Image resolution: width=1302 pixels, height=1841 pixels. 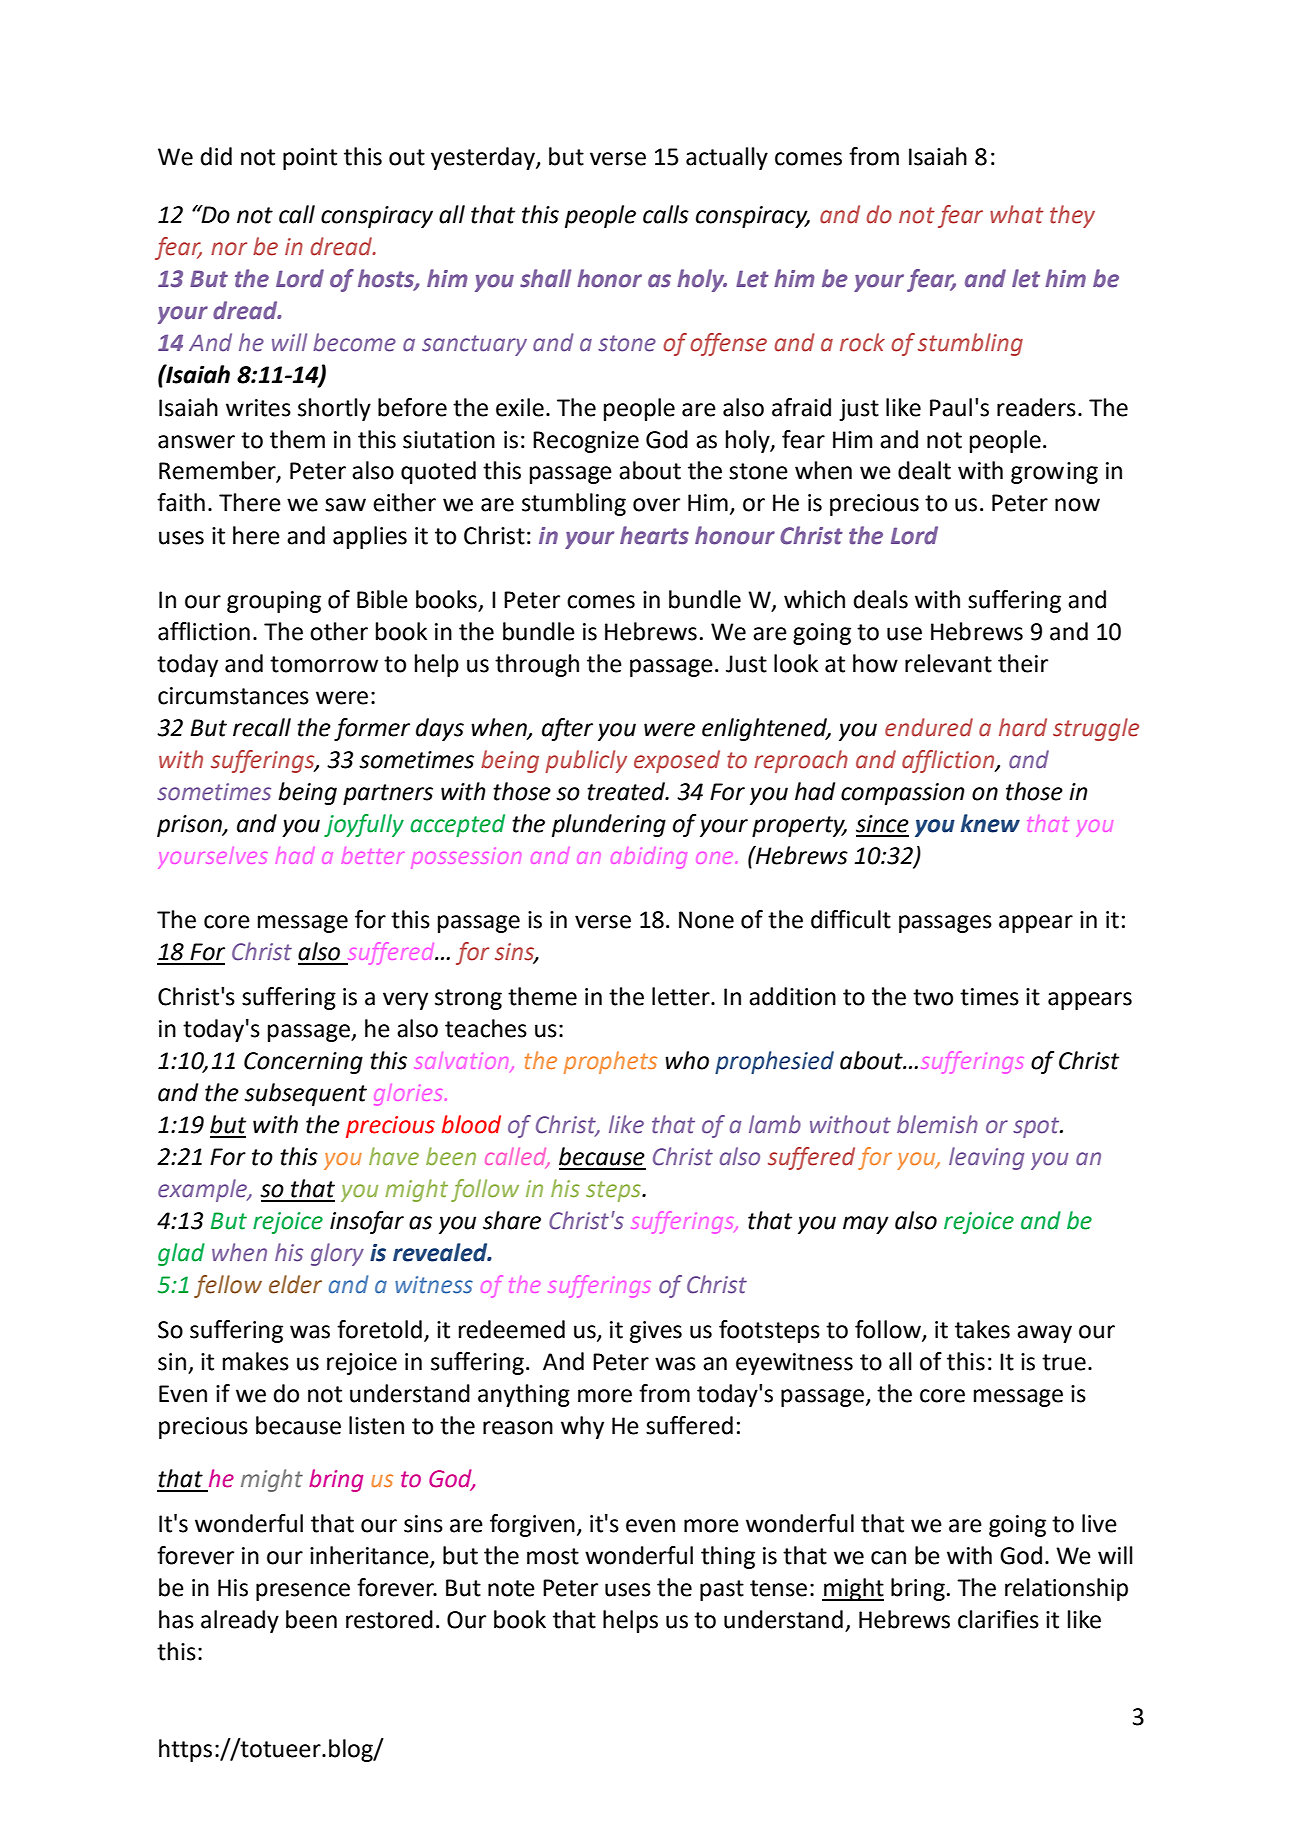 What do you see at coordinates (1017, 214) in the screenshot?
I see `what` at bounding box center [1017, 214].
